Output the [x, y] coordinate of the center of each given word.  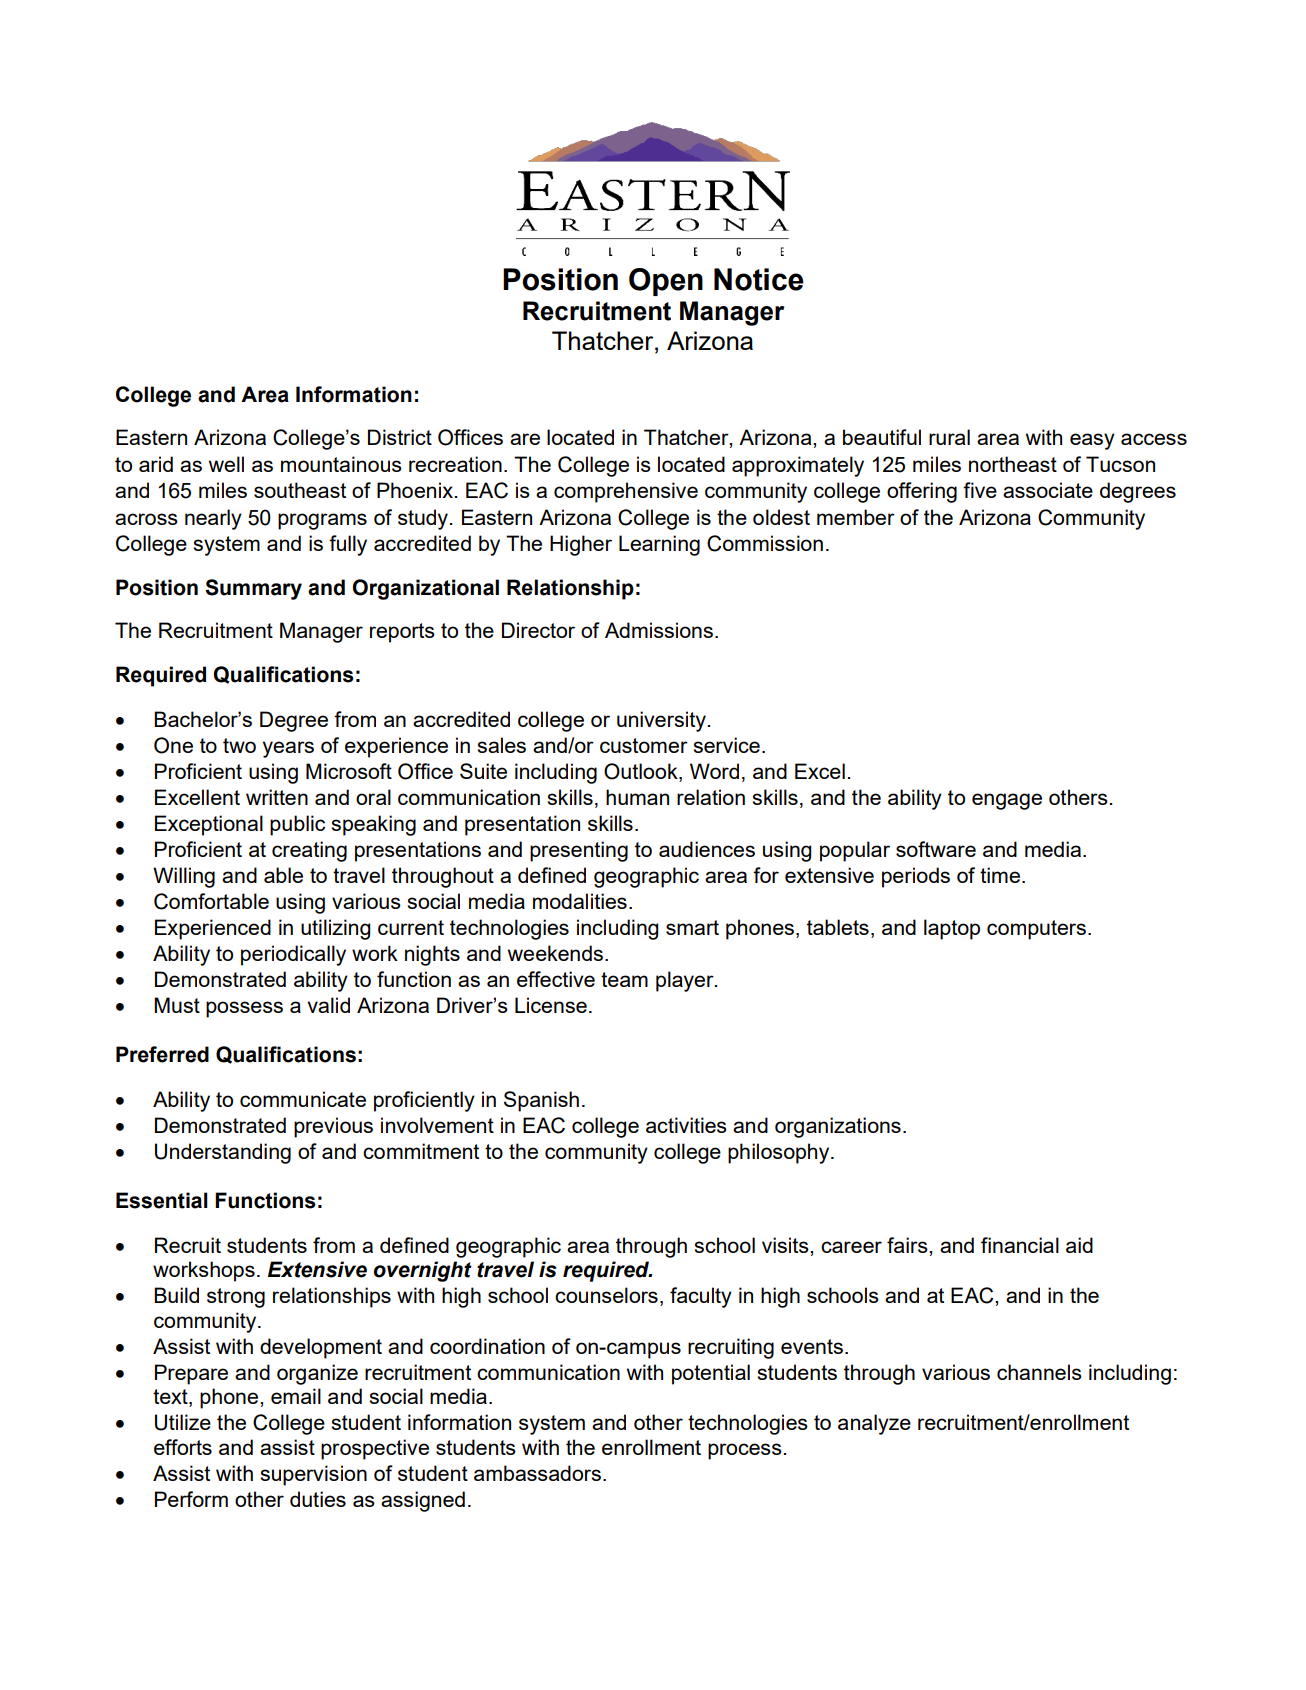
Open [666, 282]
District [400, 437]
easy [1092, 441]
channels [1039, 1372]
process [745, 1451]
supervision [313, 1475]
